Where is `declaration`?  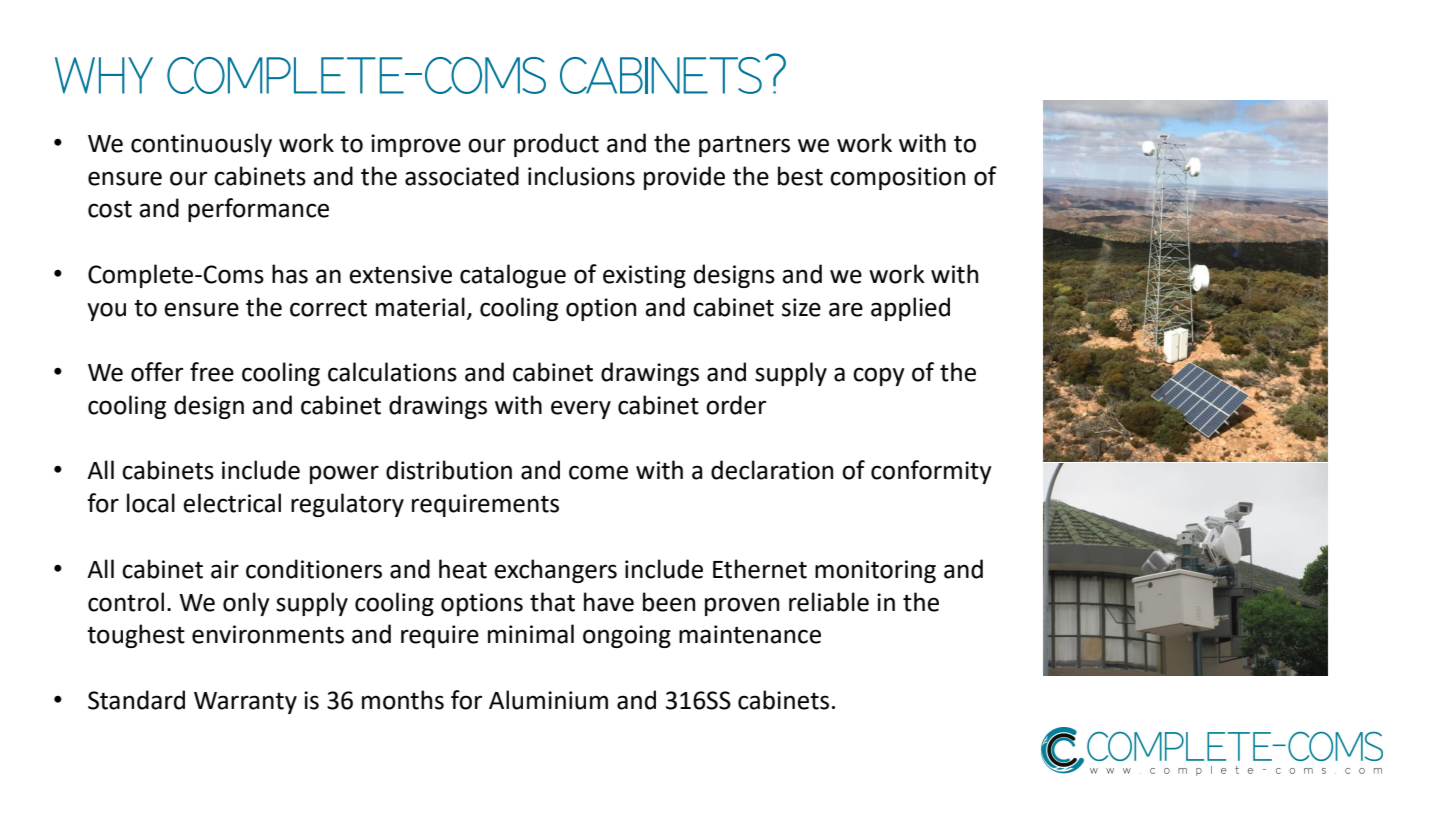
declaration is located at coordinates (772, 470).
